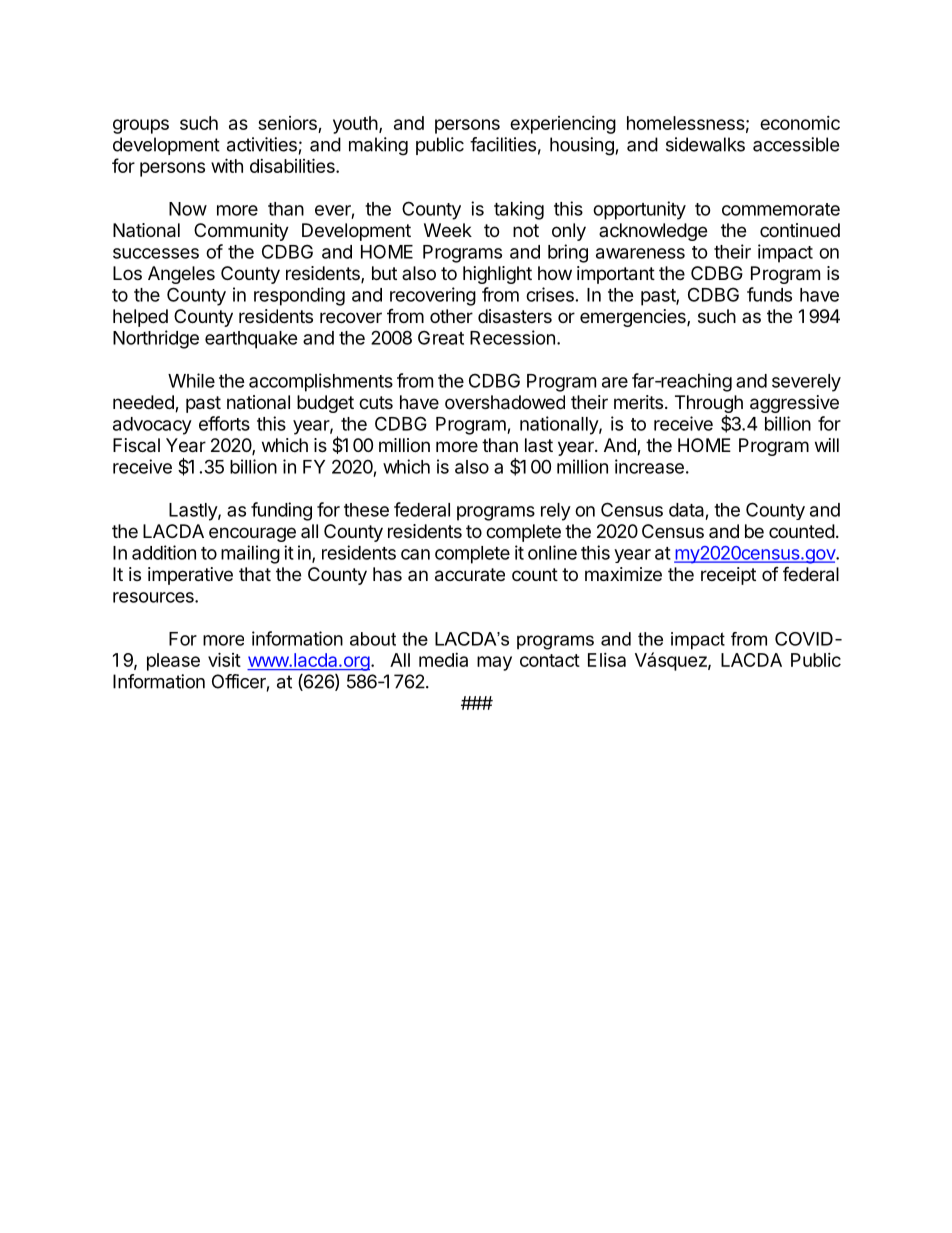 The image size is (952, 1233). I want to click on may, so click(494, 663).
